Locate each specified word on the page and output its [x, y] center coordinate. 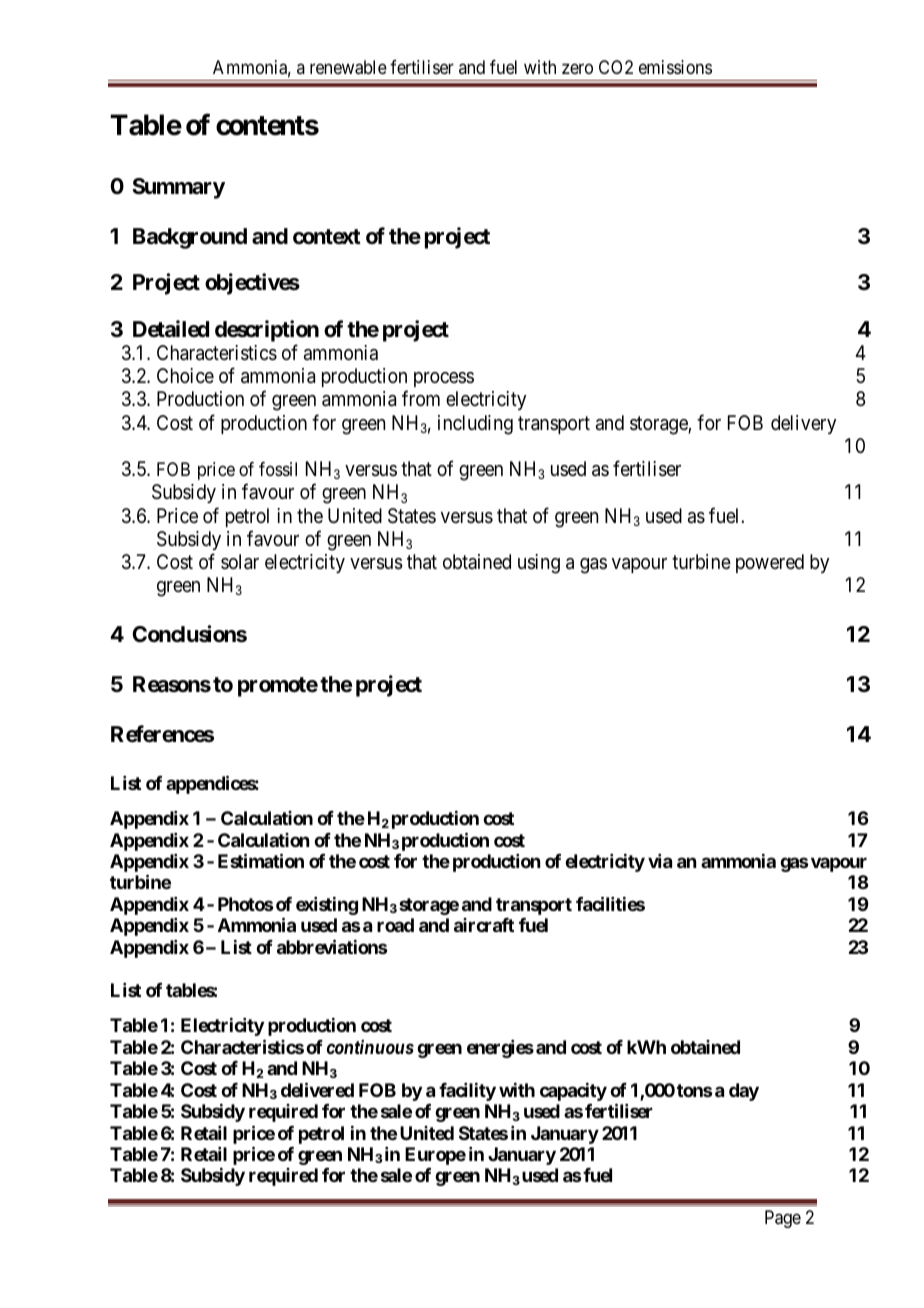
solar [240, 562]
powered [770, 563]
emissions [675, 67]
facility [467, 1092]
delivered [317, 1089]
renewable [348, 67]
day [744, 1092]
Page [783, 1219]
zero [577, 68]
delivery [803, 424]
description [267, 331]
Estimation [261, 860]
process [444, 379]
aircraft [484, 925]
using [539, 564]
